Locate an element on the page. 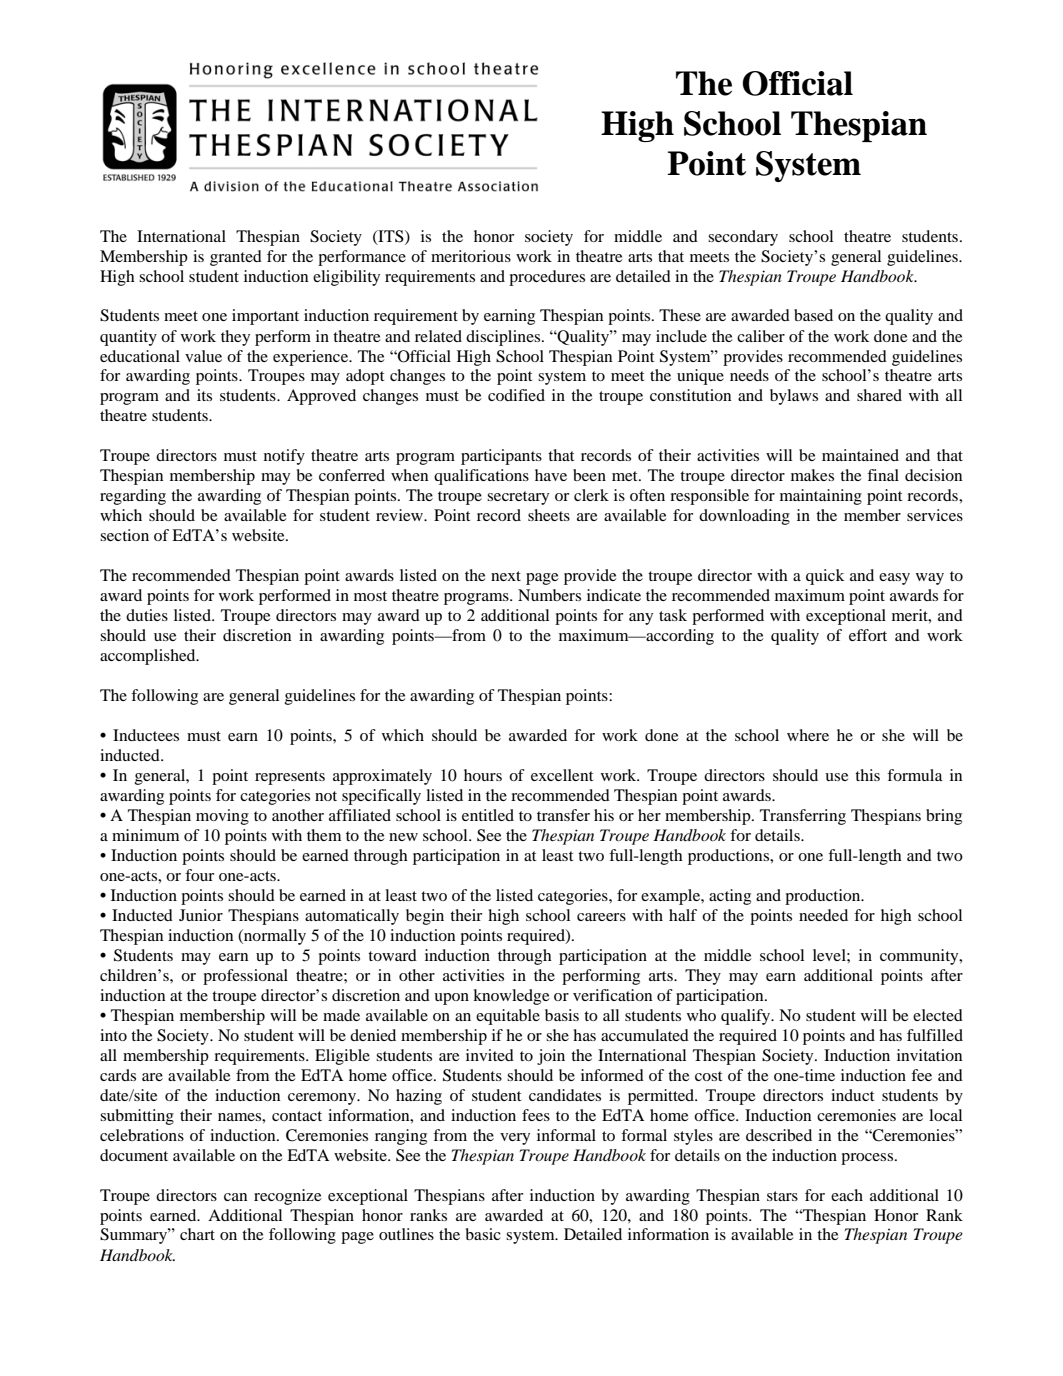 Image resolution: width=1063 pixels, height=1376 pixels. participants is located at coordinates (501, 457).
